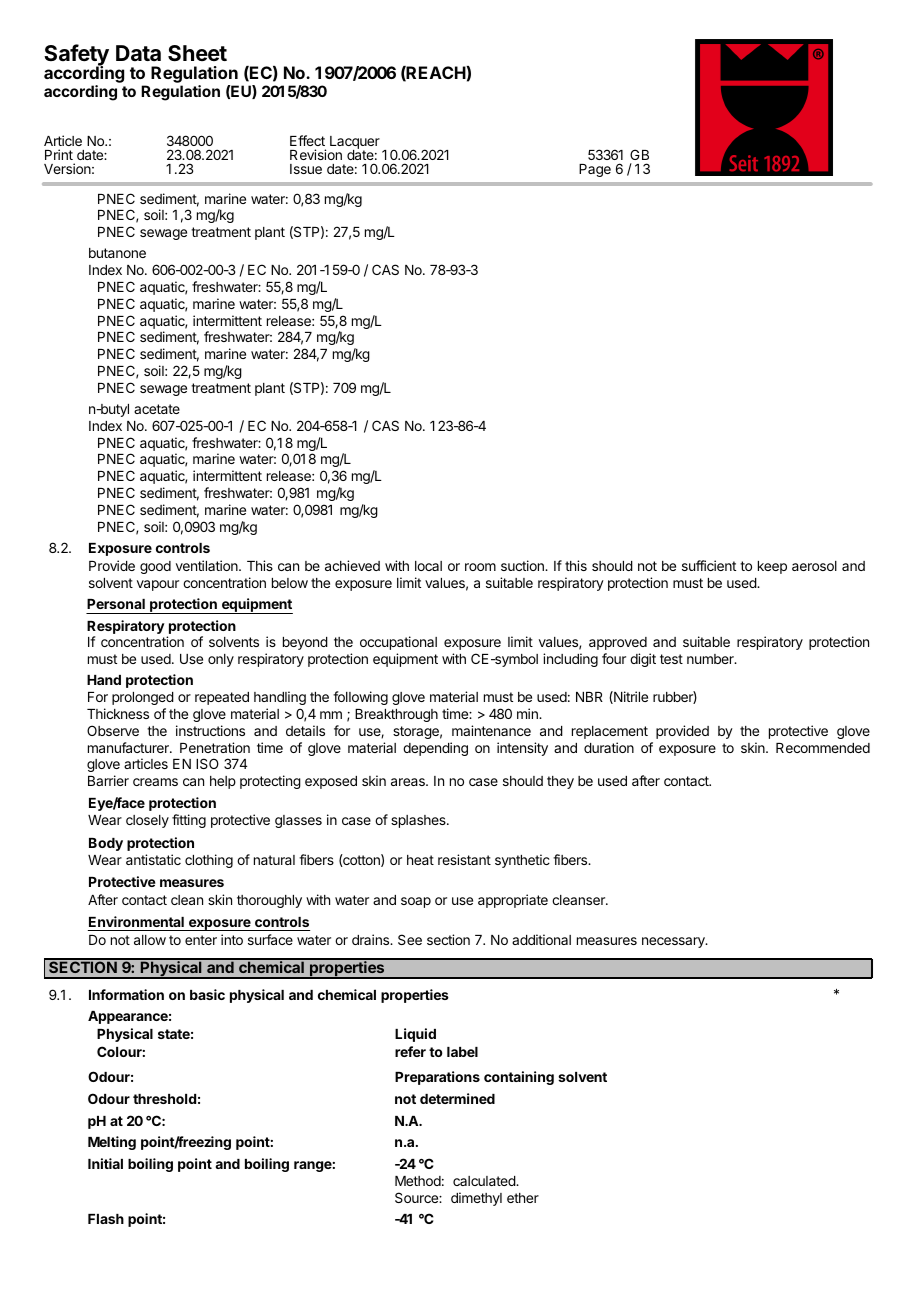 The width and height of the document is (924, 1308). Describe the element at coordinates (157, 409) in the document. I see `acetate` at that location.
